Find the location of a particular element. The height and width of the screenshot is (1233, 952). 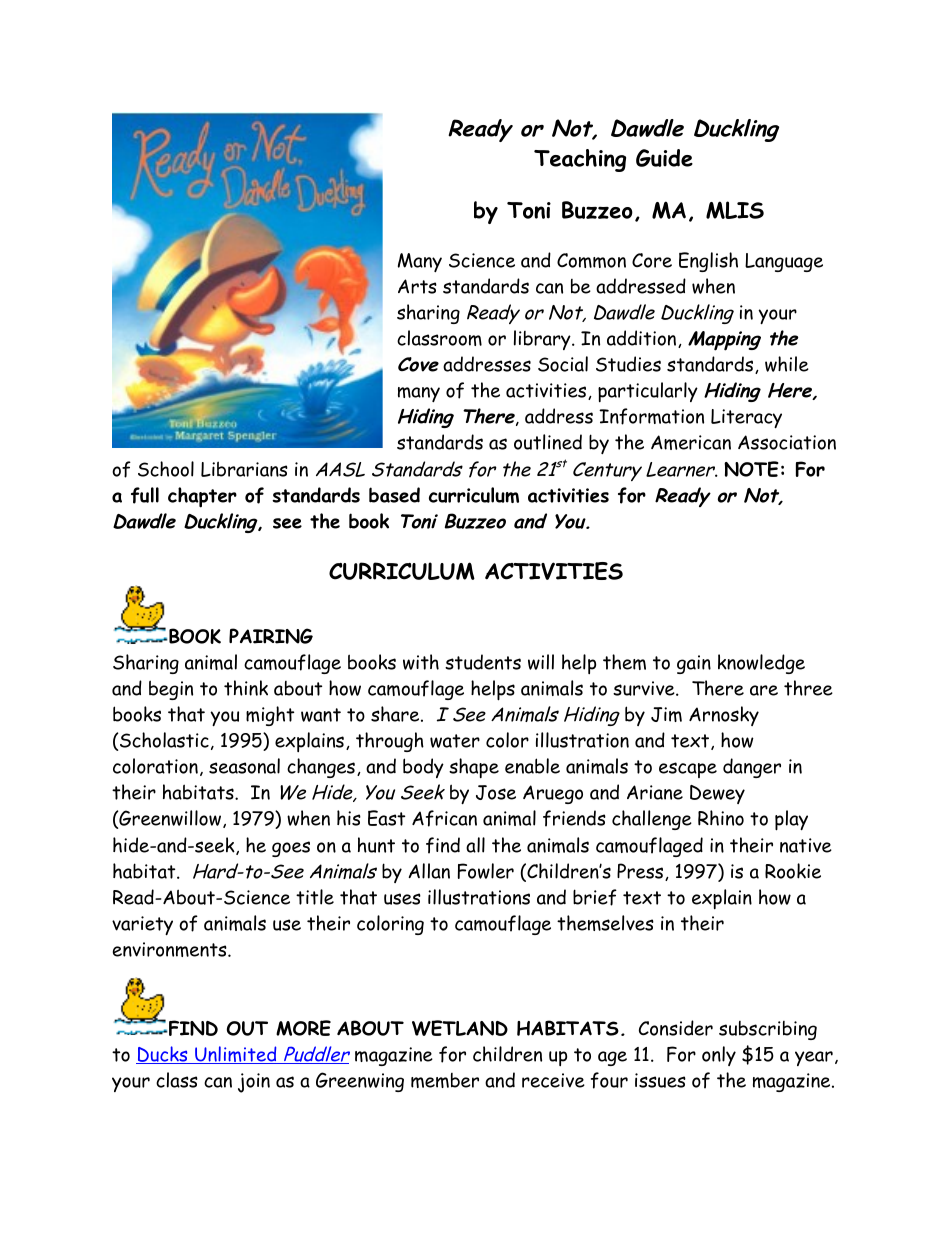

Unlimited is located at coordinates (236, 1055).
